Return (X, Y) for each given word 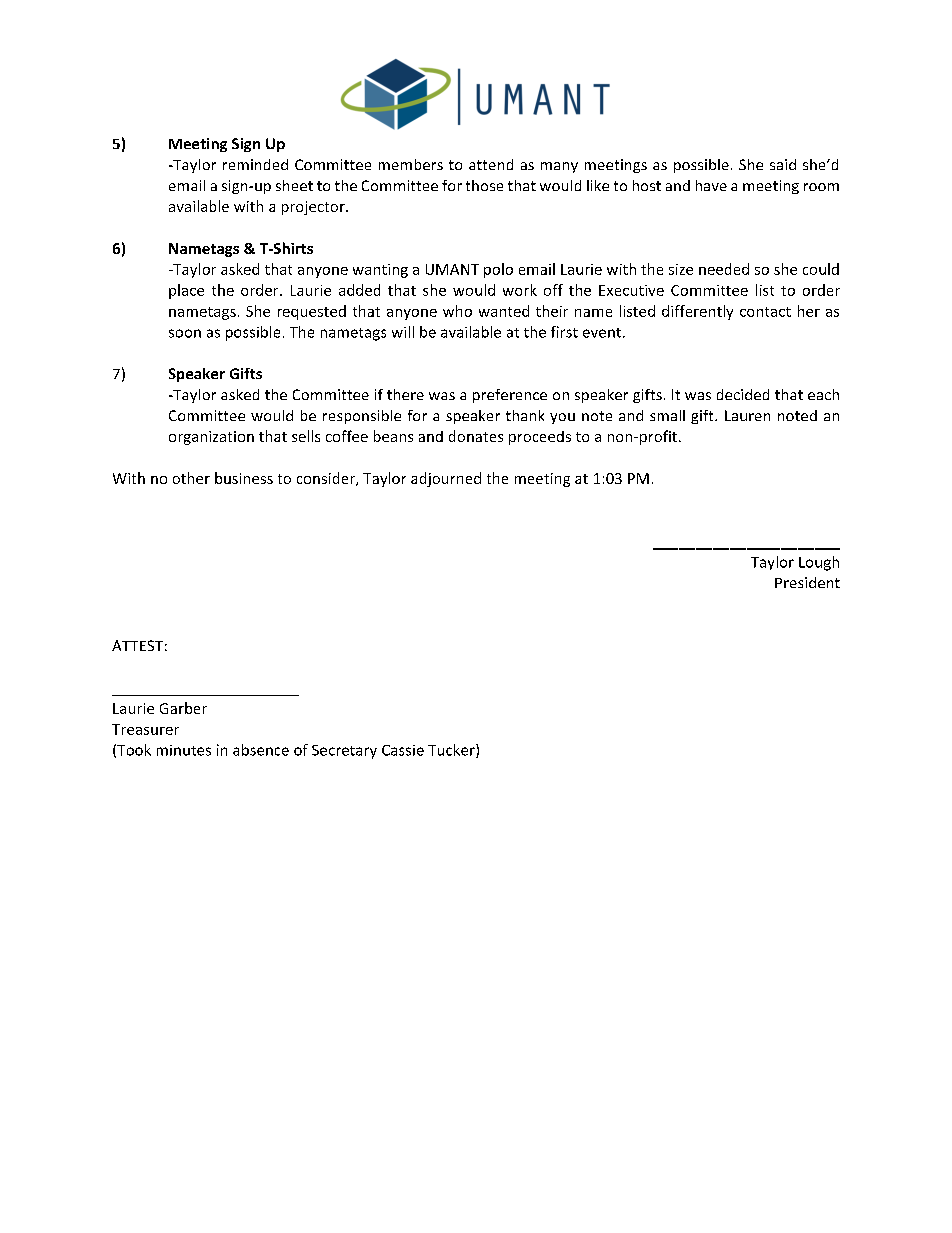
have (711, 185)
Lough (819, 563)
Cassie (403, 750)
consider (327, 479)
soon (185, 333)
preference (510, 396)
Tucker (452, 751)
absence (261, 750)
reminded (255, 164)
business (244, 478)
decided (743, 394)
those (484, 185)
